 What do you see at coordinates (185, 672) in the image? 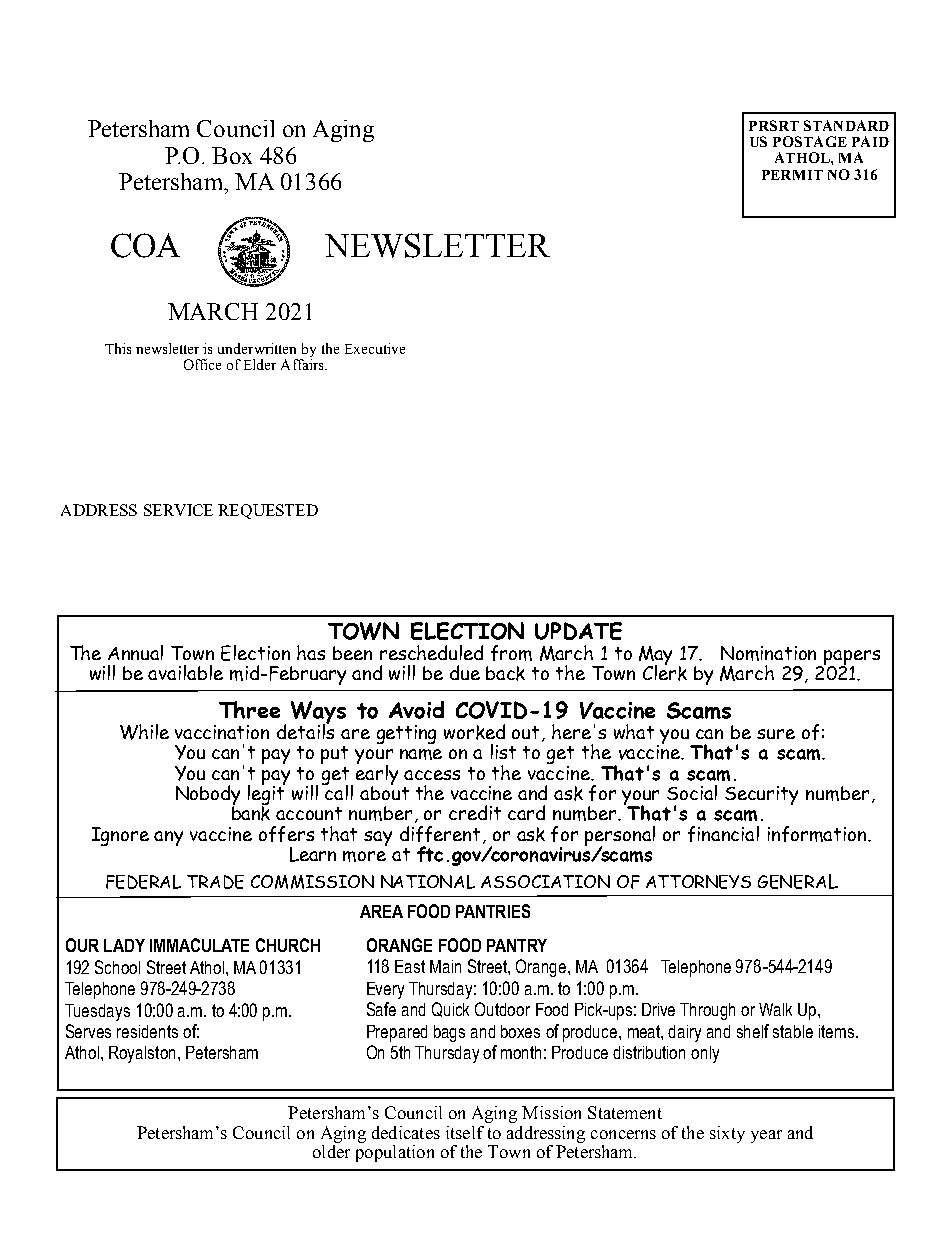
I see `available` at bounding box center [185, 672].
